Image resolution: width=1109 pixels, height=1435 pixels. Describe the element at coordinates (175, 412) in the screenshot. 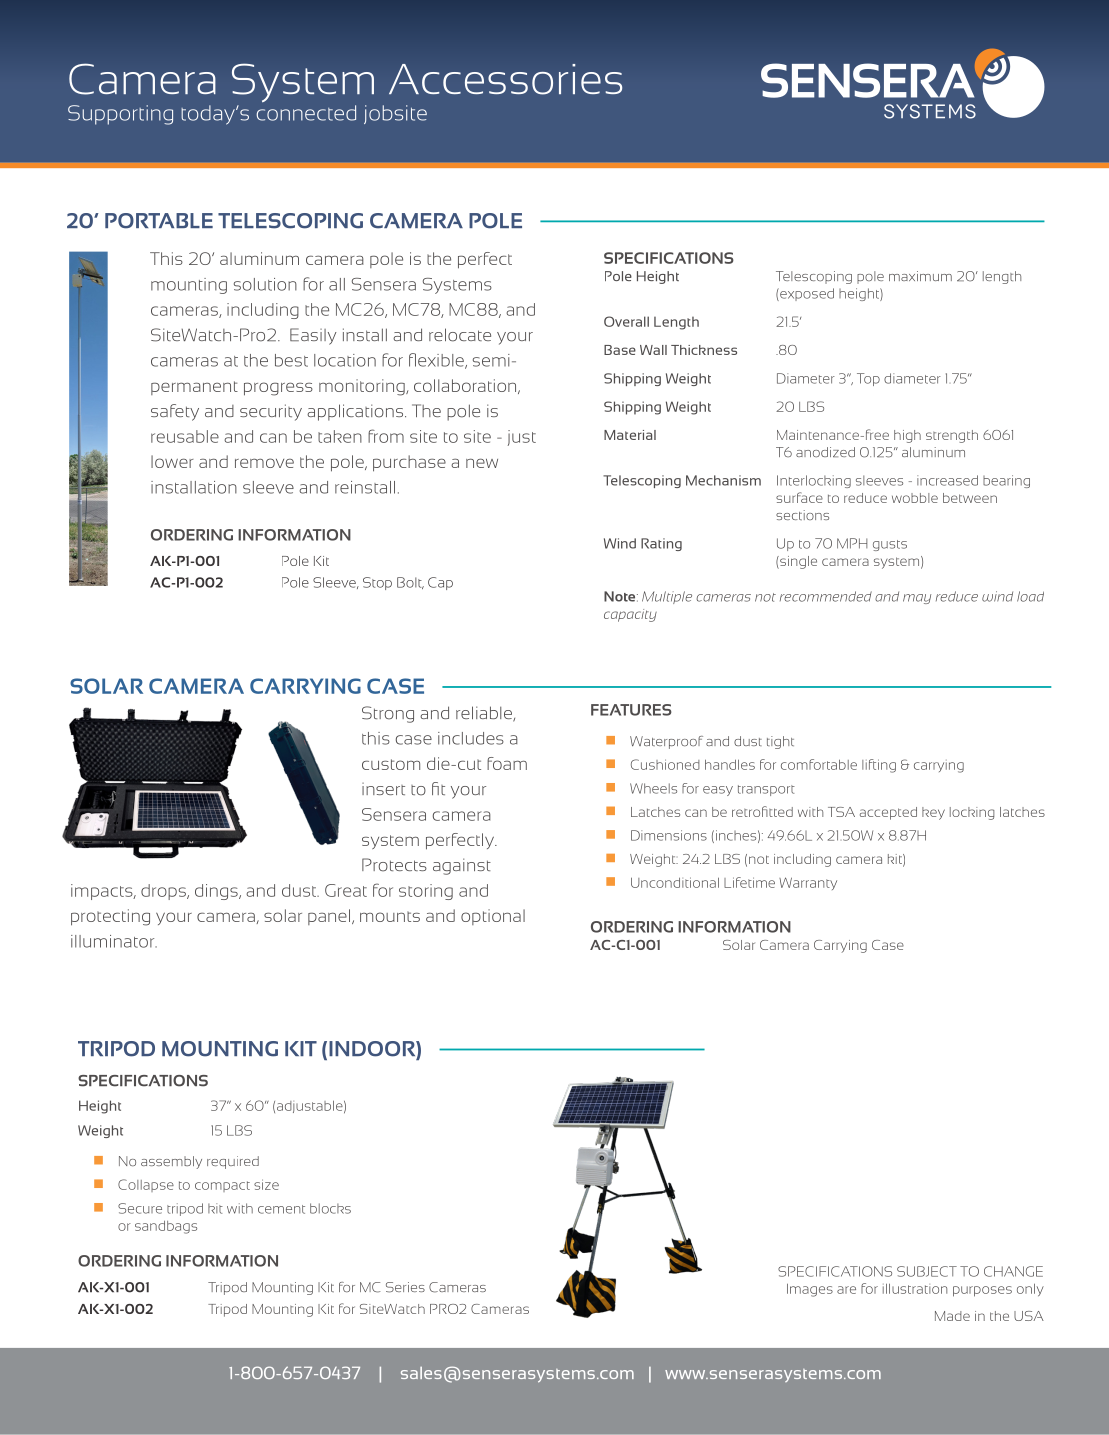

I see `safety` at that location.
